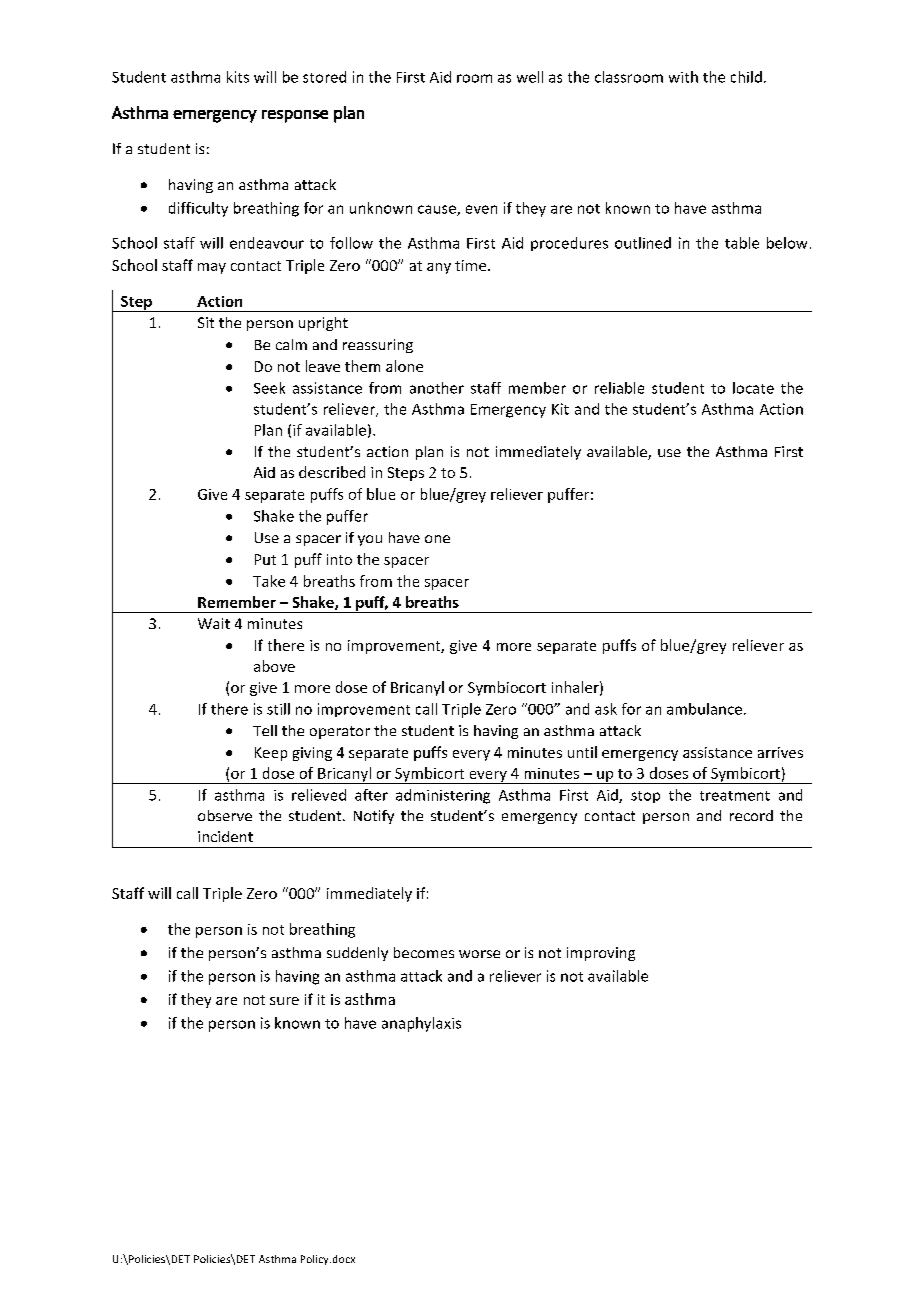 The height and width of the screenshot is (1308, 924). I want to click on response, so click(295, 116).
